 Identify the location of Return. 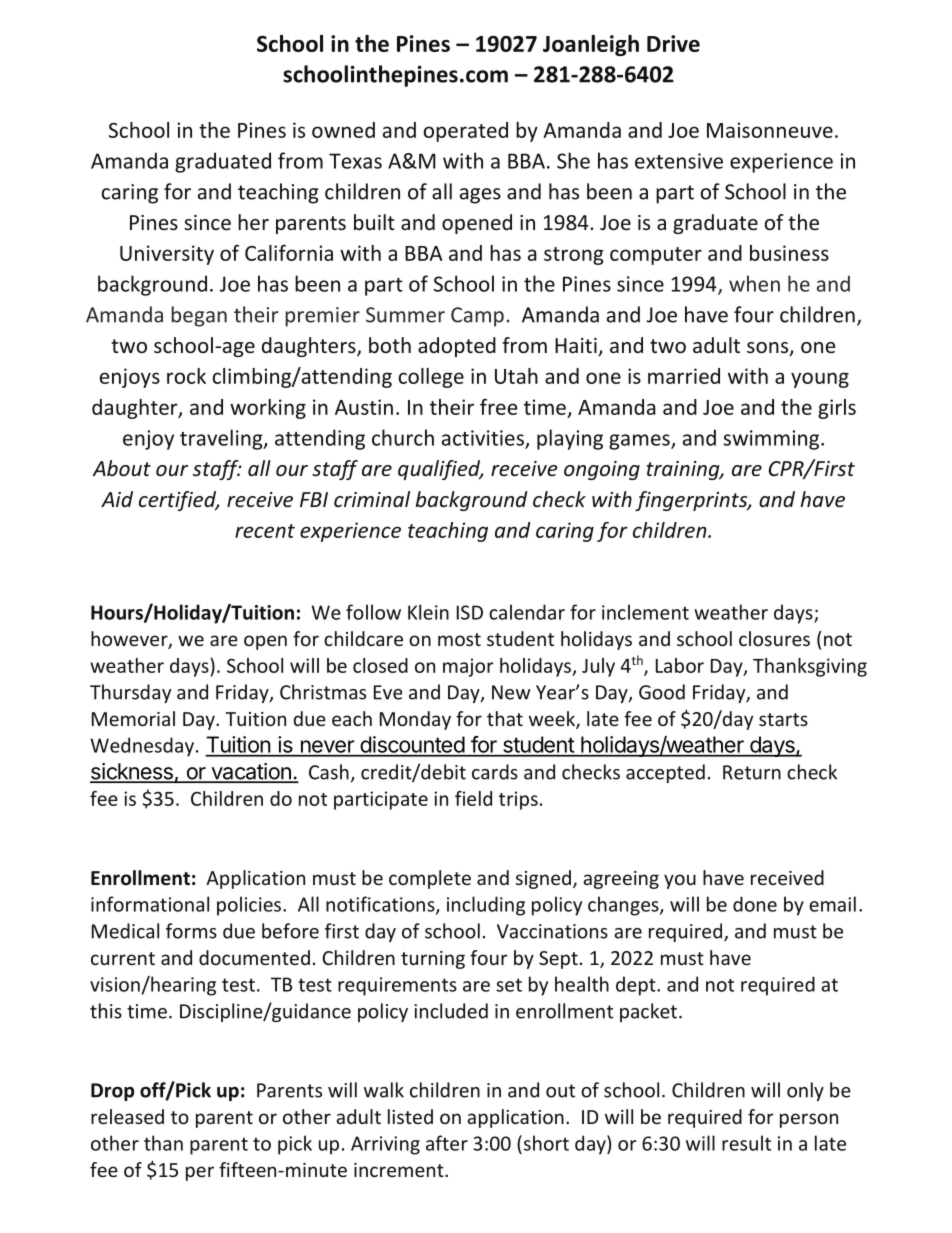
(752, 772).
